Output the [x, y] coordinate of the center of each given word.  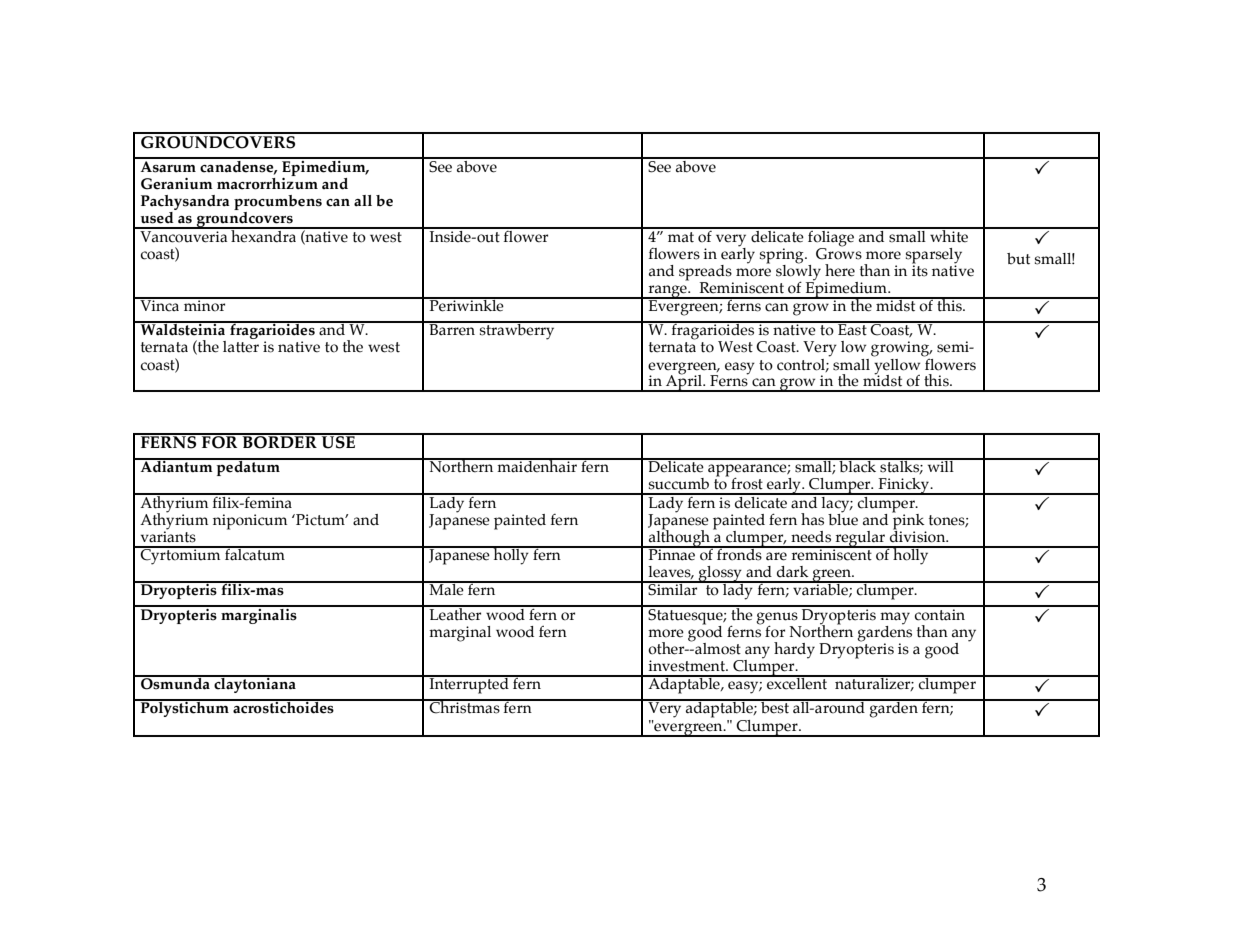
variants [168, 536]
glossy [720, 574]
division [919, 535]
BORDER [279, 441]
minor [205, 305]
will [940, 465]
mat [681, 237]
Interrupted [469, 685]
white [949, 235]
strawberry [517, 331]
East [852, 329]
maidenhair [537, 465]
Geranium [177, 184]
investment [688, 666]
